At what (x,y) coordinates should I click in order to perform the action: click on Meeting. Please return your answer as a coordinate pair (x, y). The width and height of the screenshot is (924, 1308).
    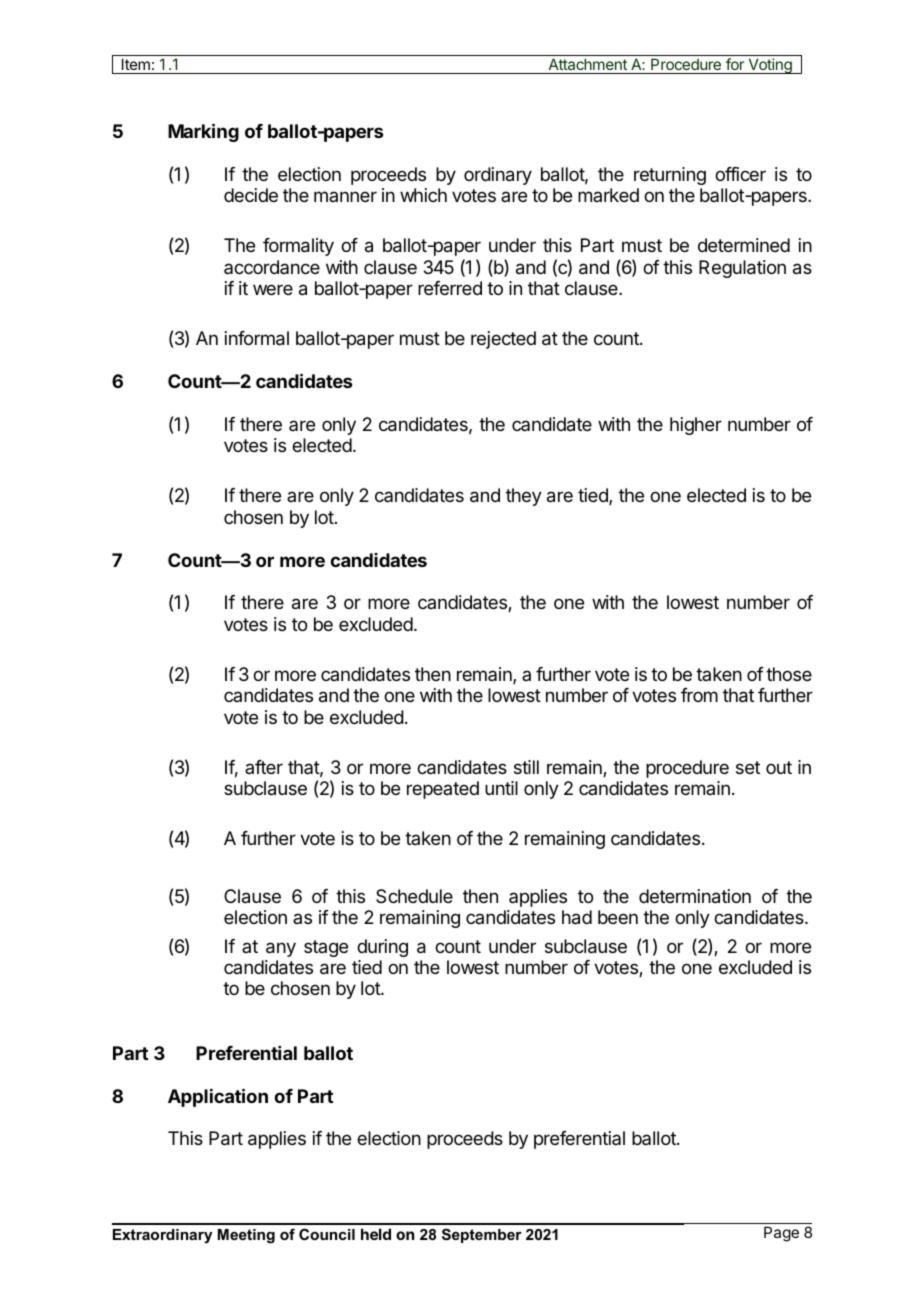
    Looking at the image, I should click on (246, 1236).
